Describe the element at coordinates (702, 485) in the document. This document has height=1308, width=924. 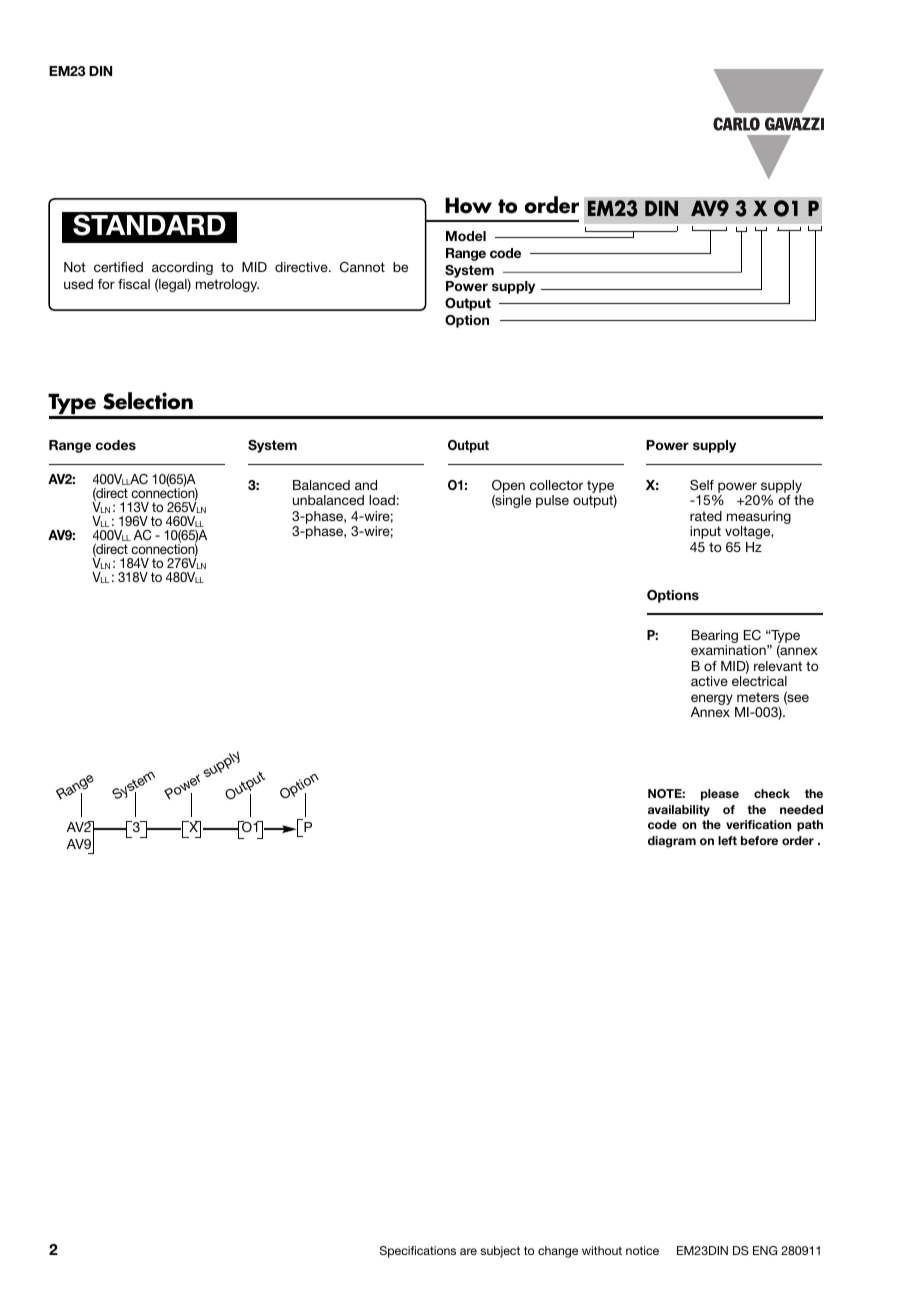
I see `Self` at that location.
